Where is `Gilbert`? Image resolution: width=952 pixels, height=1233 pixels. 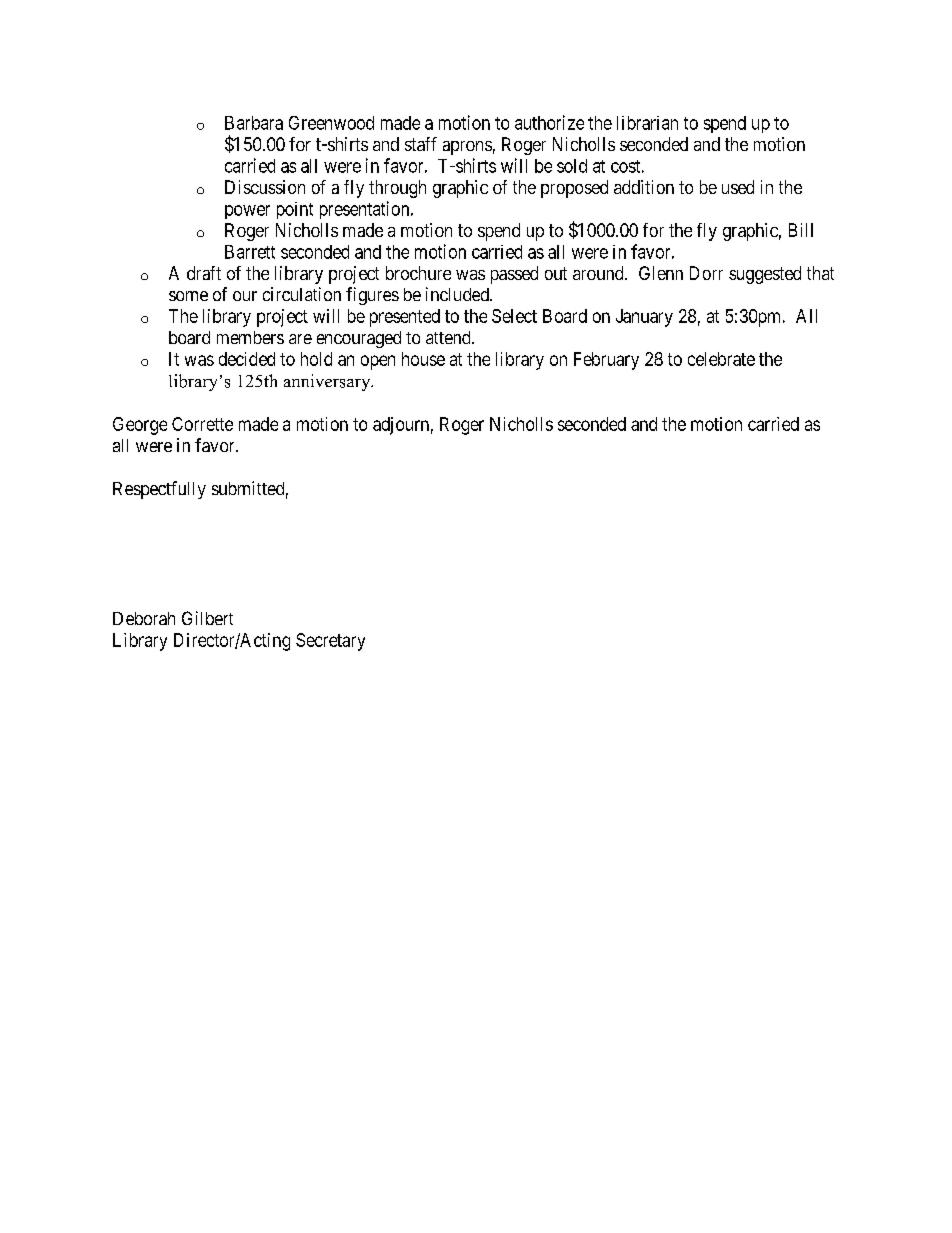
Gilbert is located at coordinates (207, 618).
